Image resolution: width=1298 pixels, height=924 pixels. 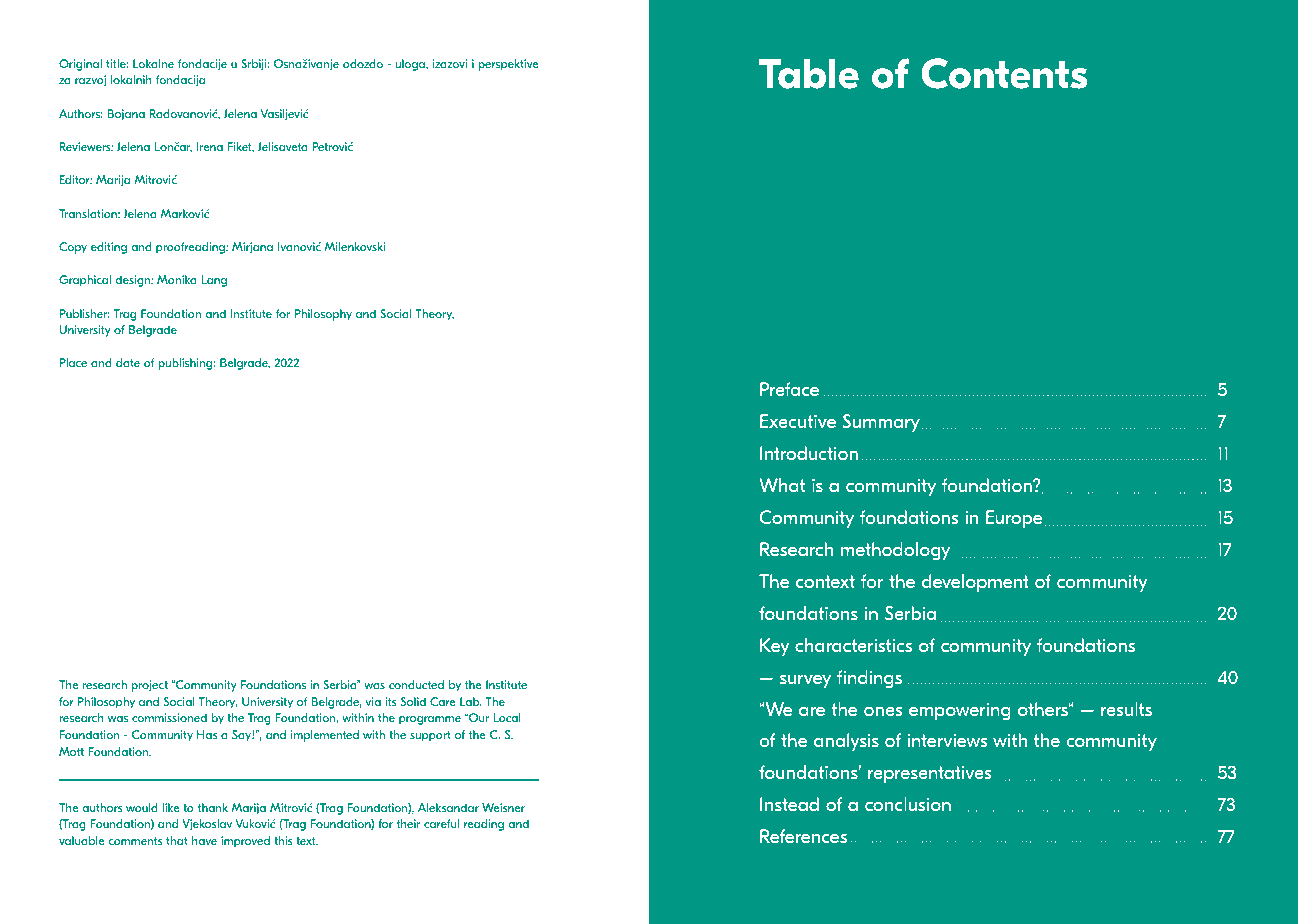 What do you see at coordinates (80, 65) in the screenshot?
I see `Original` at bounding box center [80, 65].
